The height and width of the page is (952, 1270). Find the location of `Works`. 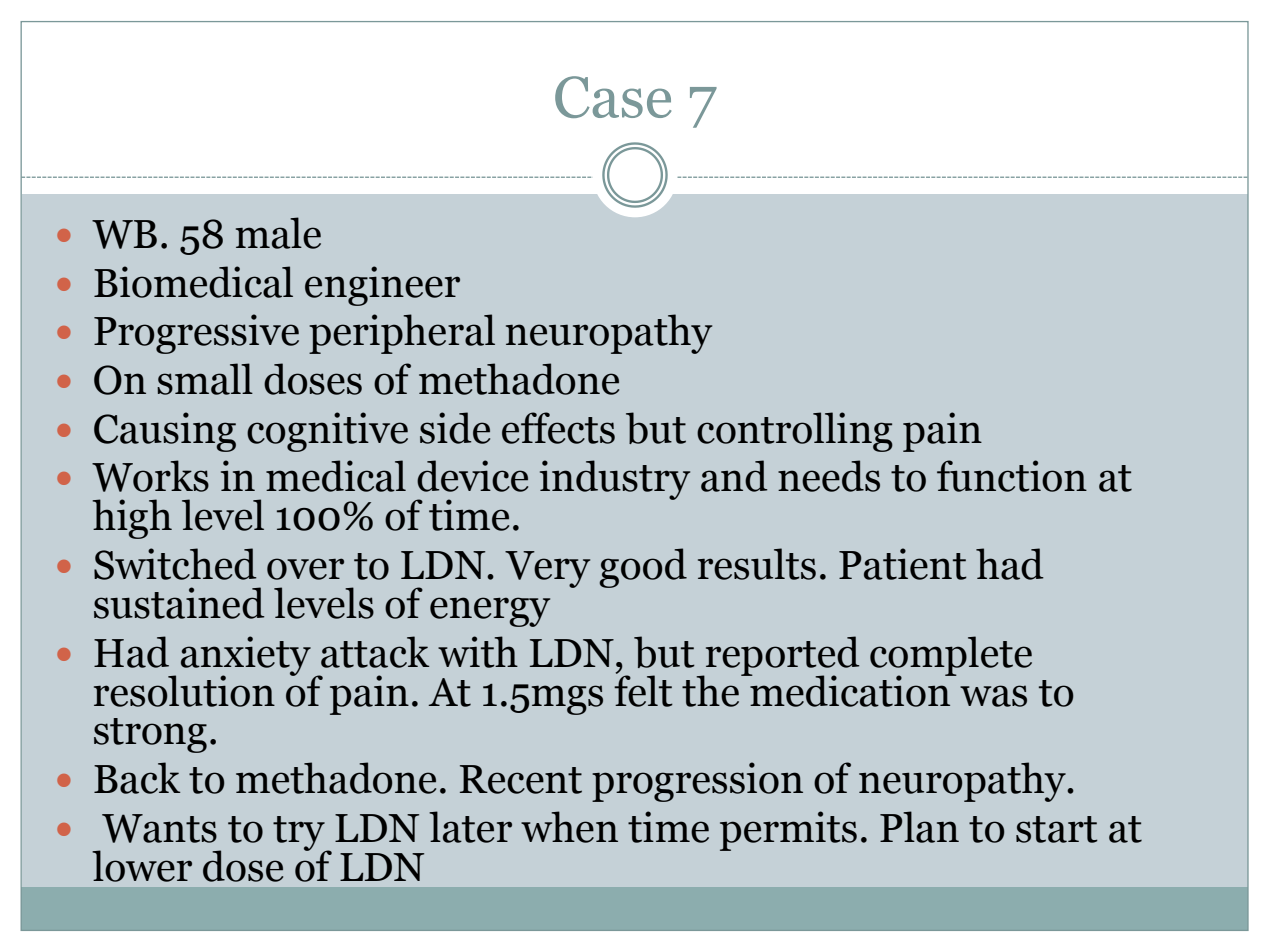

Works is located at coordinates (150, 476).
